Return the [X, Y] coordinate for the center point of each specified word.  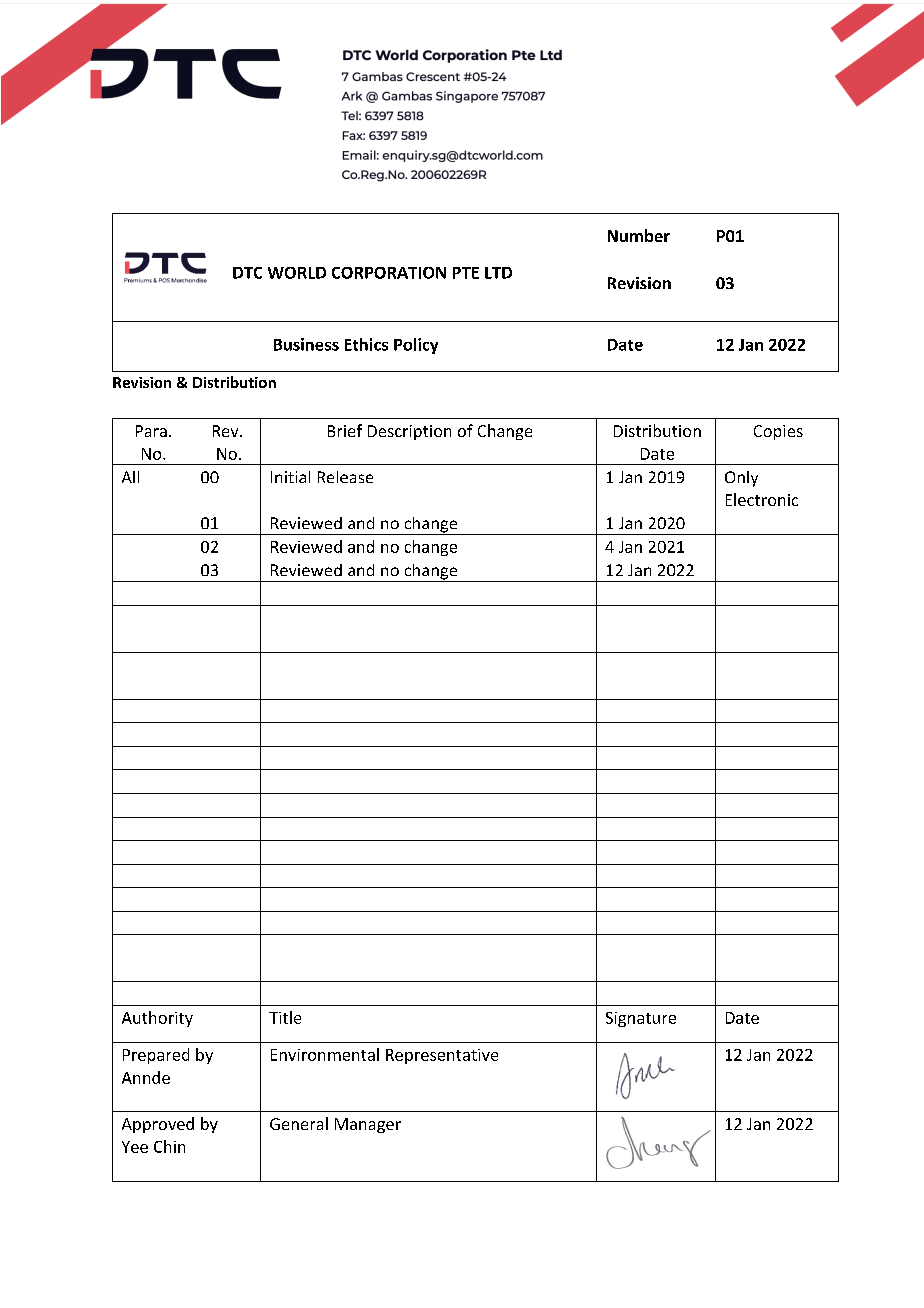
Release [345, 477]
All [130, 477]
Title [285, 1017]
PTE [466, 273]
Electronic [762, 499]
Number [639, 235]
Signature [641, 1019]
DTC [247, 273]
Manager [368, 1125]
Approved [158, 1125]
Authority [157, 1019]
